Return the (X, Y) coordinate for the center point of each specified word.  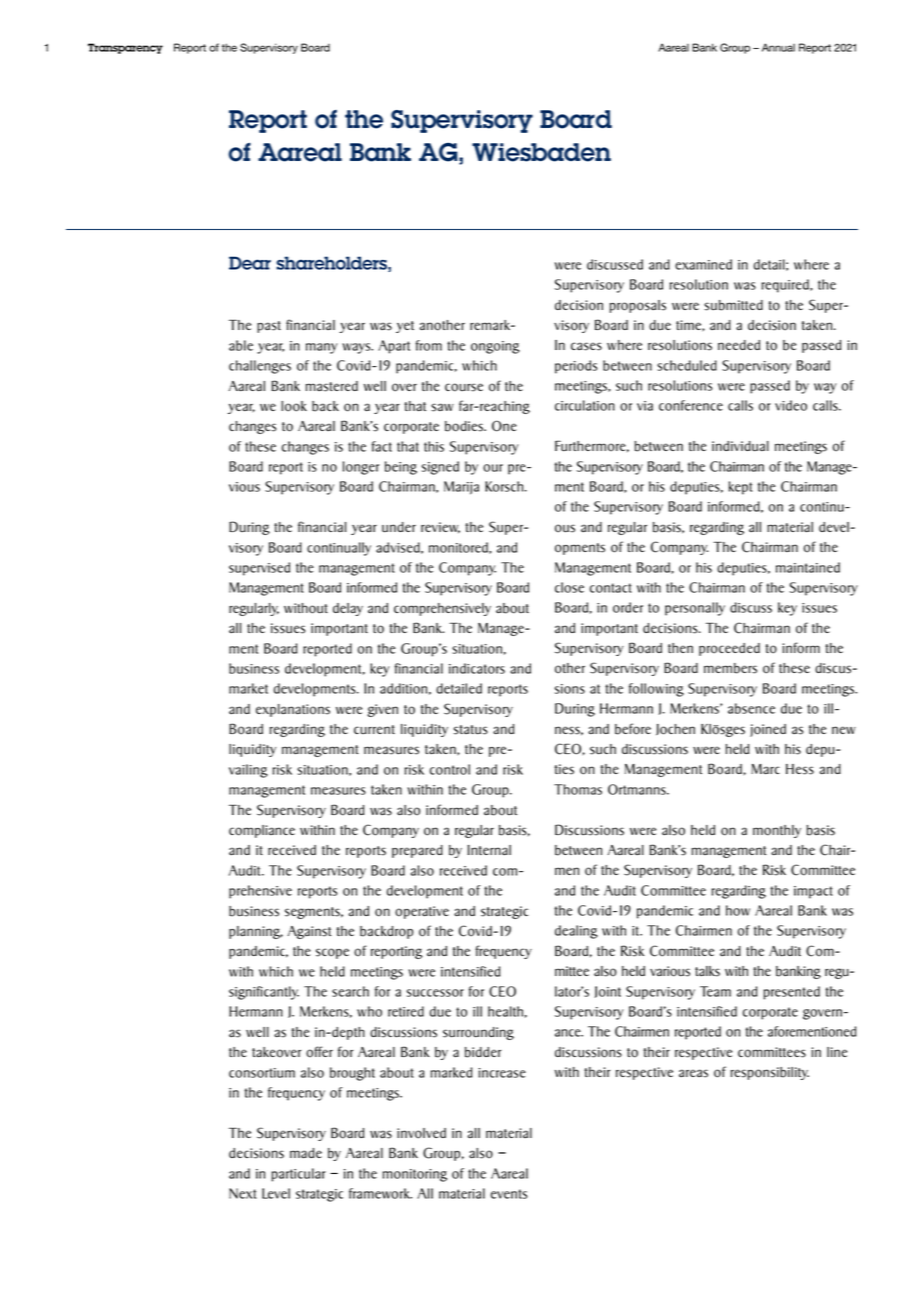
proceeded (729, 649)
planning (256, 932)
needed (739, 345)
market (248, 688)
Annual (778, 47)
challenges (260, 367)
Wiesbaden (541, 152)
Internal (489, 850)
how (738, 910)
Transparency (125, 48)
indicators (477, 668)
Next (242, 1193)
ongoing (495, 347)
